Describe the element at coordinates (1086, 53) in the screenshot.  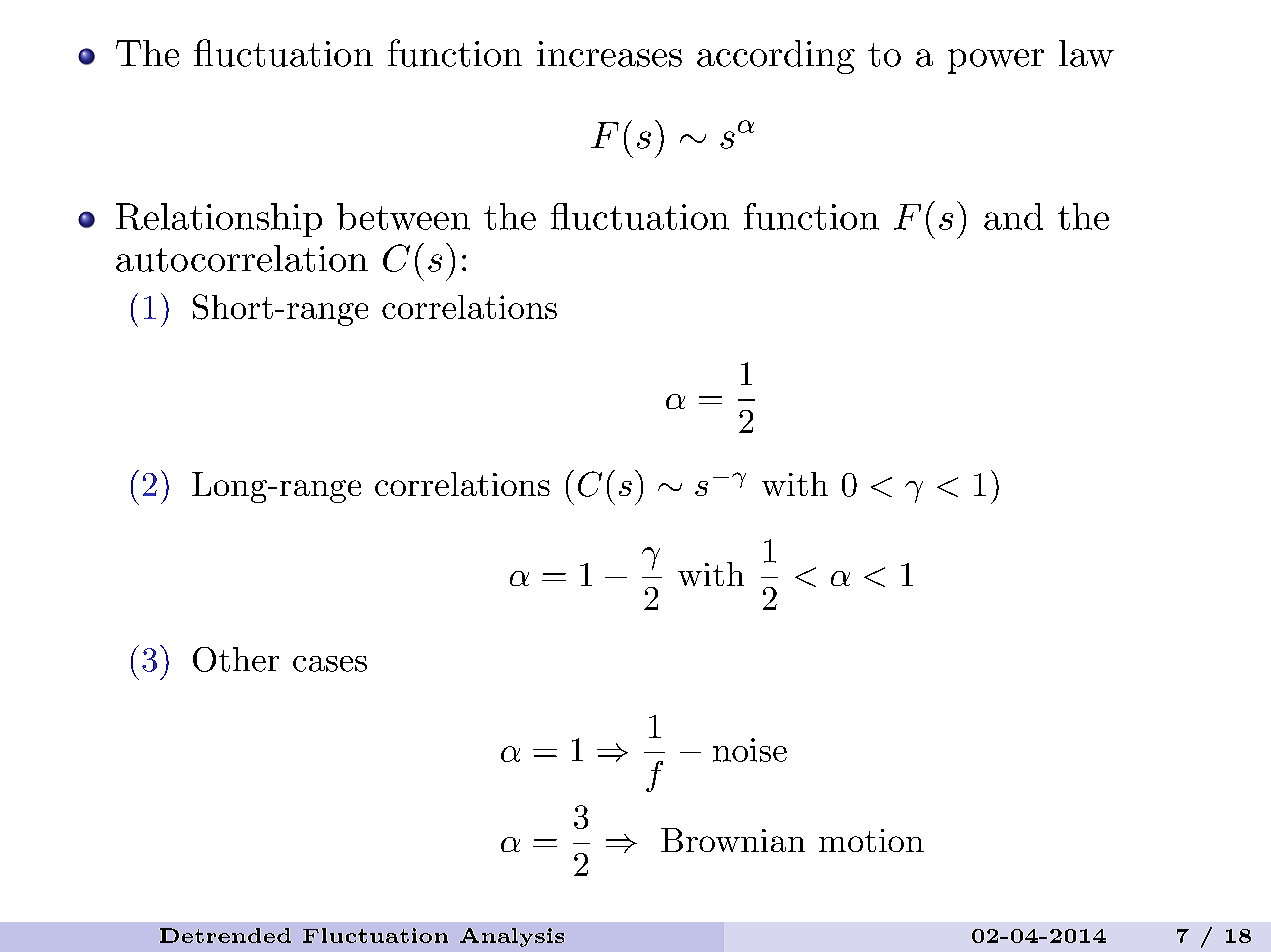
I see `law` at that location.
